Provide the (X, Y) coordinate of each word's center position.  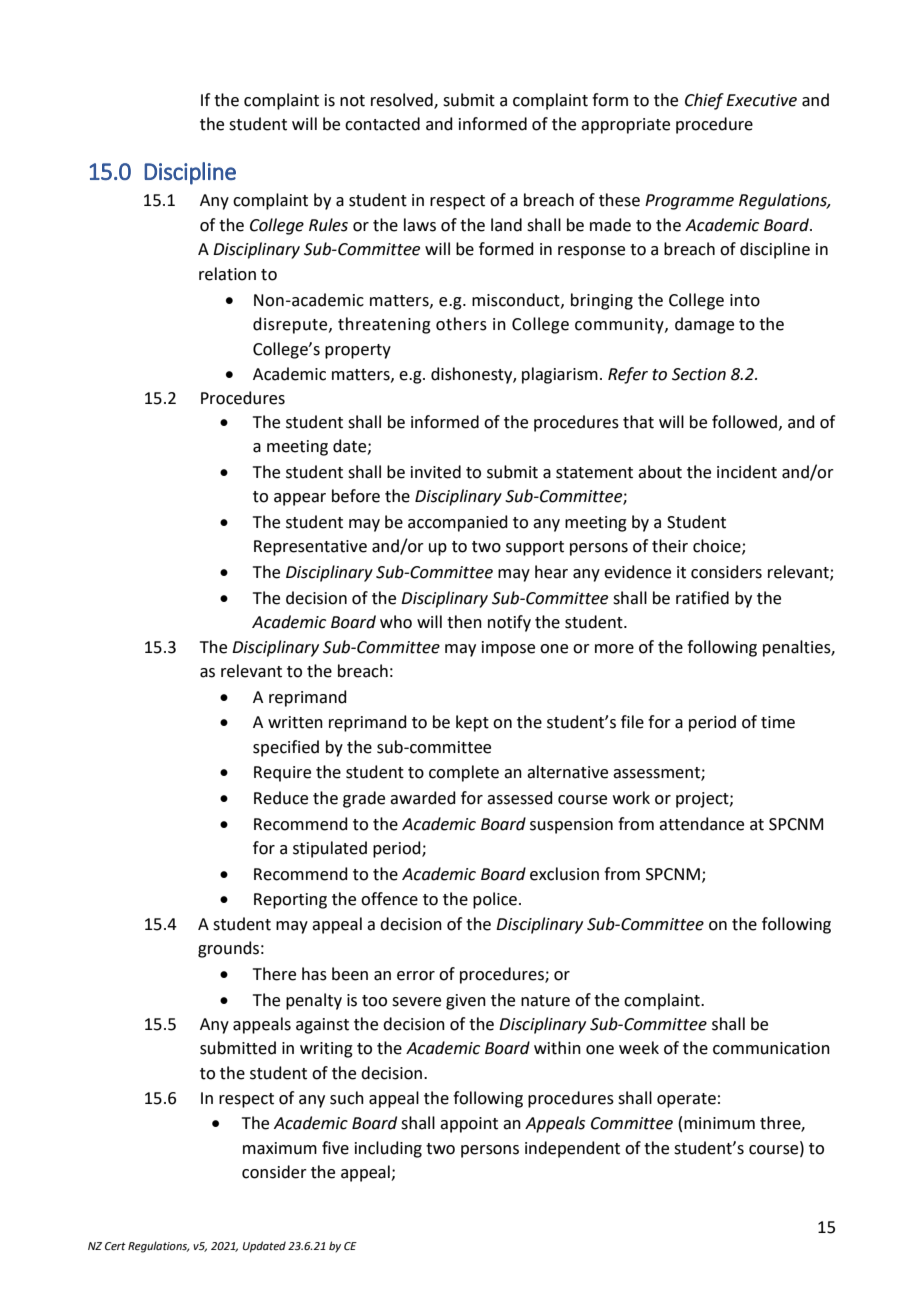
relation (227, 274)
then (464, 622)
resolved (403, 100)
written (295, 722)
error (416, 976)
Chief (704, 101)
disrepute (291, 325)
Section (699, 374)
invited (436, 472)
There (274, 974)
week (639, 1048)
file (632, 722)
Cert (115, 1246)
